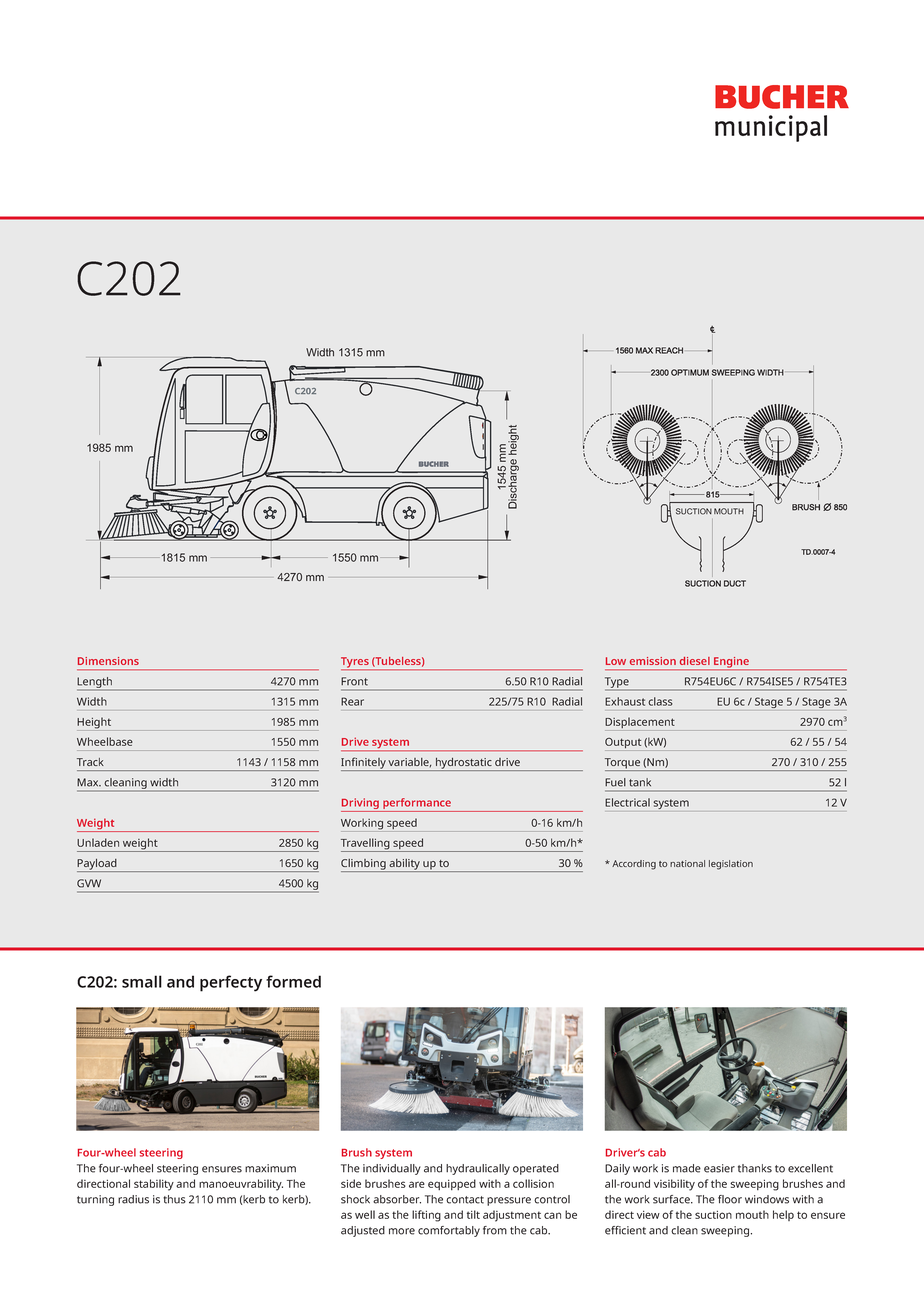  What do you see at coordinates (473, 1214) in the image?
I see `tilt` at bounding box center [473, 1214].
